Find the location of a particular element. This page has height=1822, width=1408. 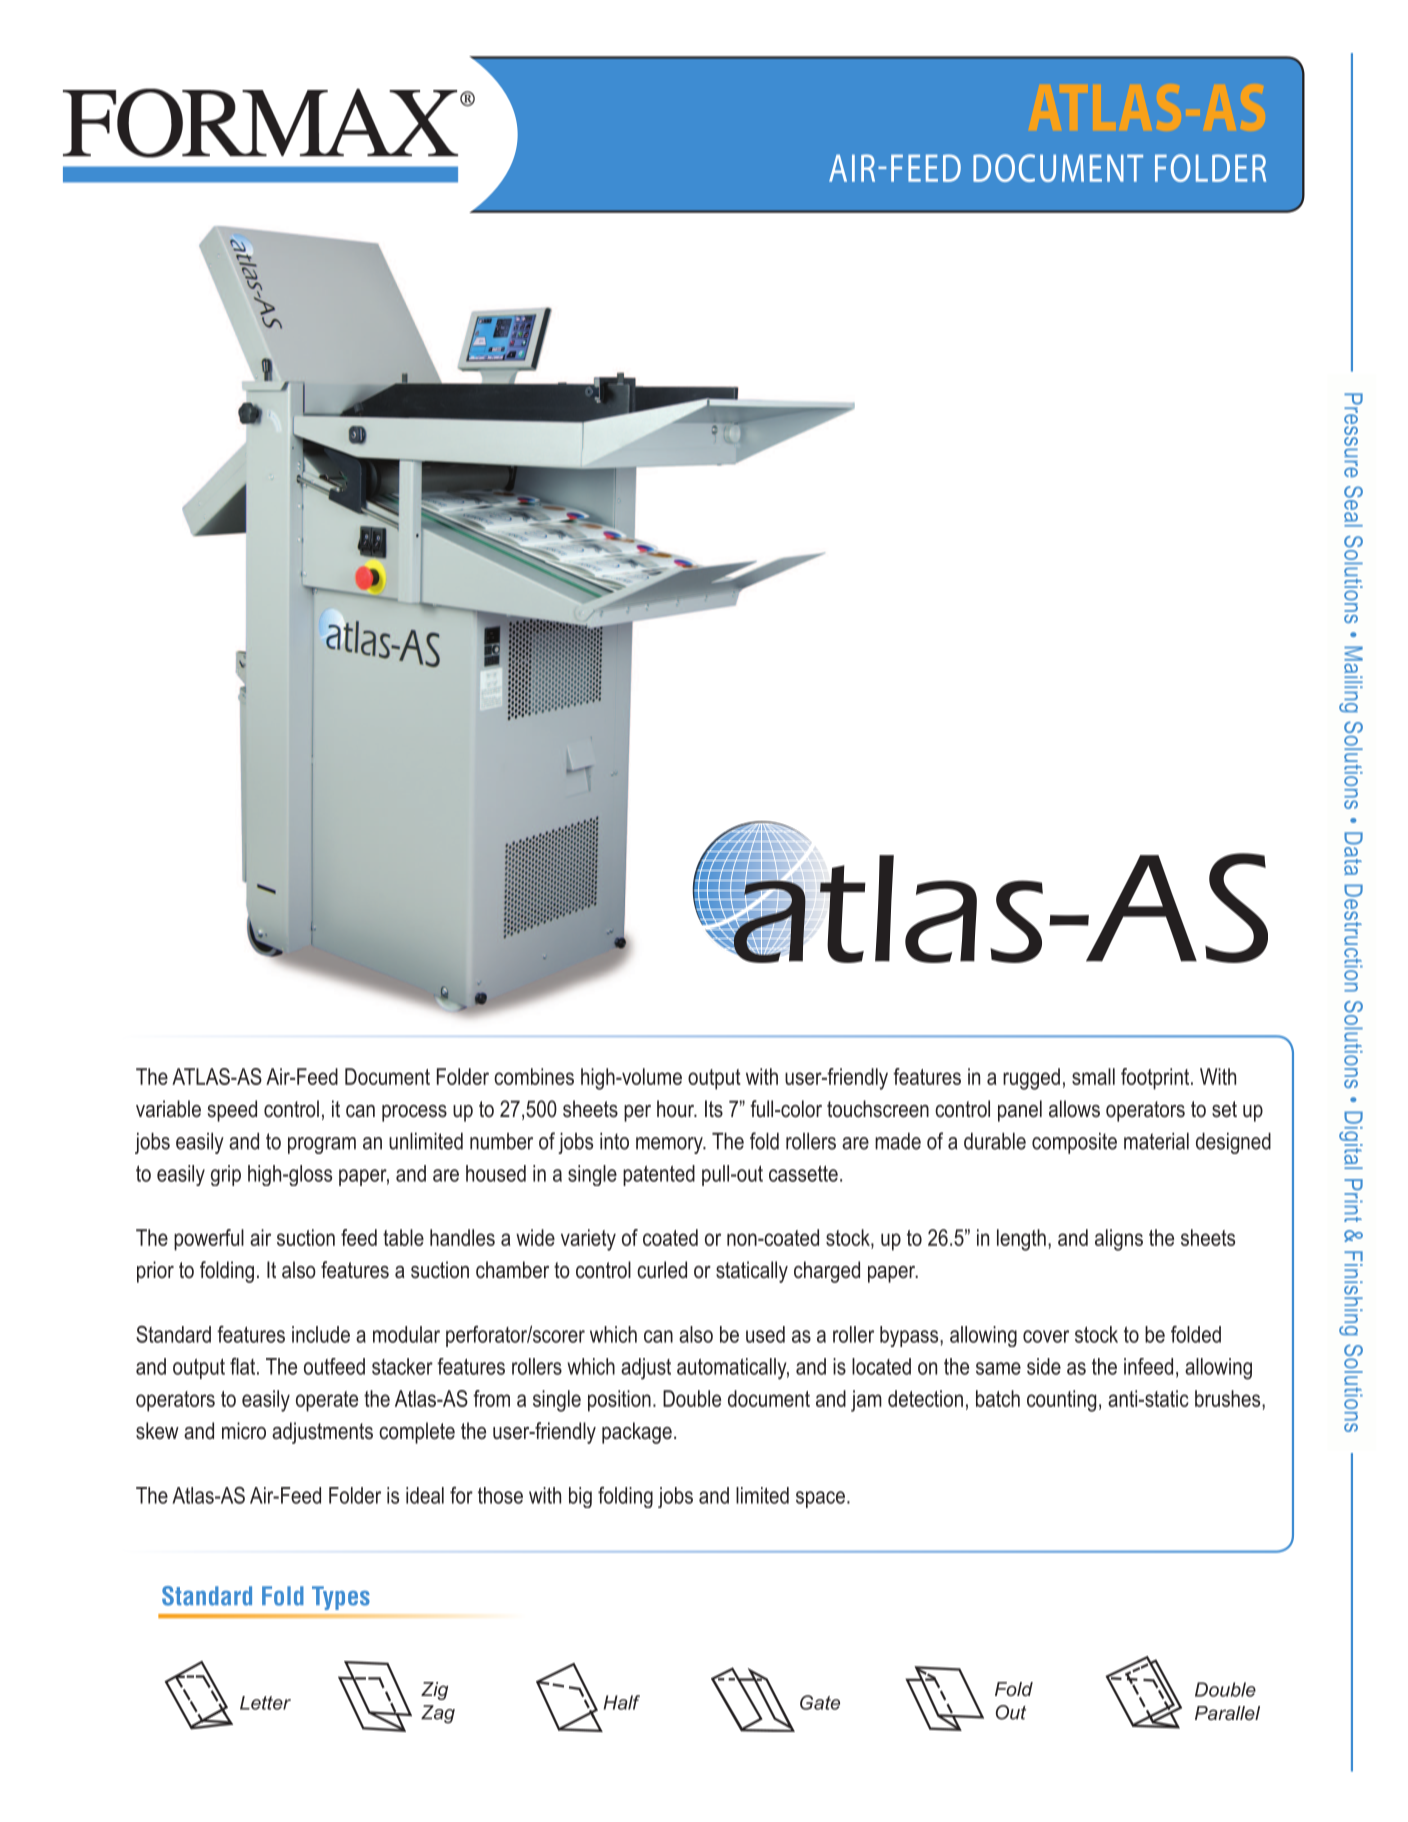

counting is located at coordinates (1061, 1401).
